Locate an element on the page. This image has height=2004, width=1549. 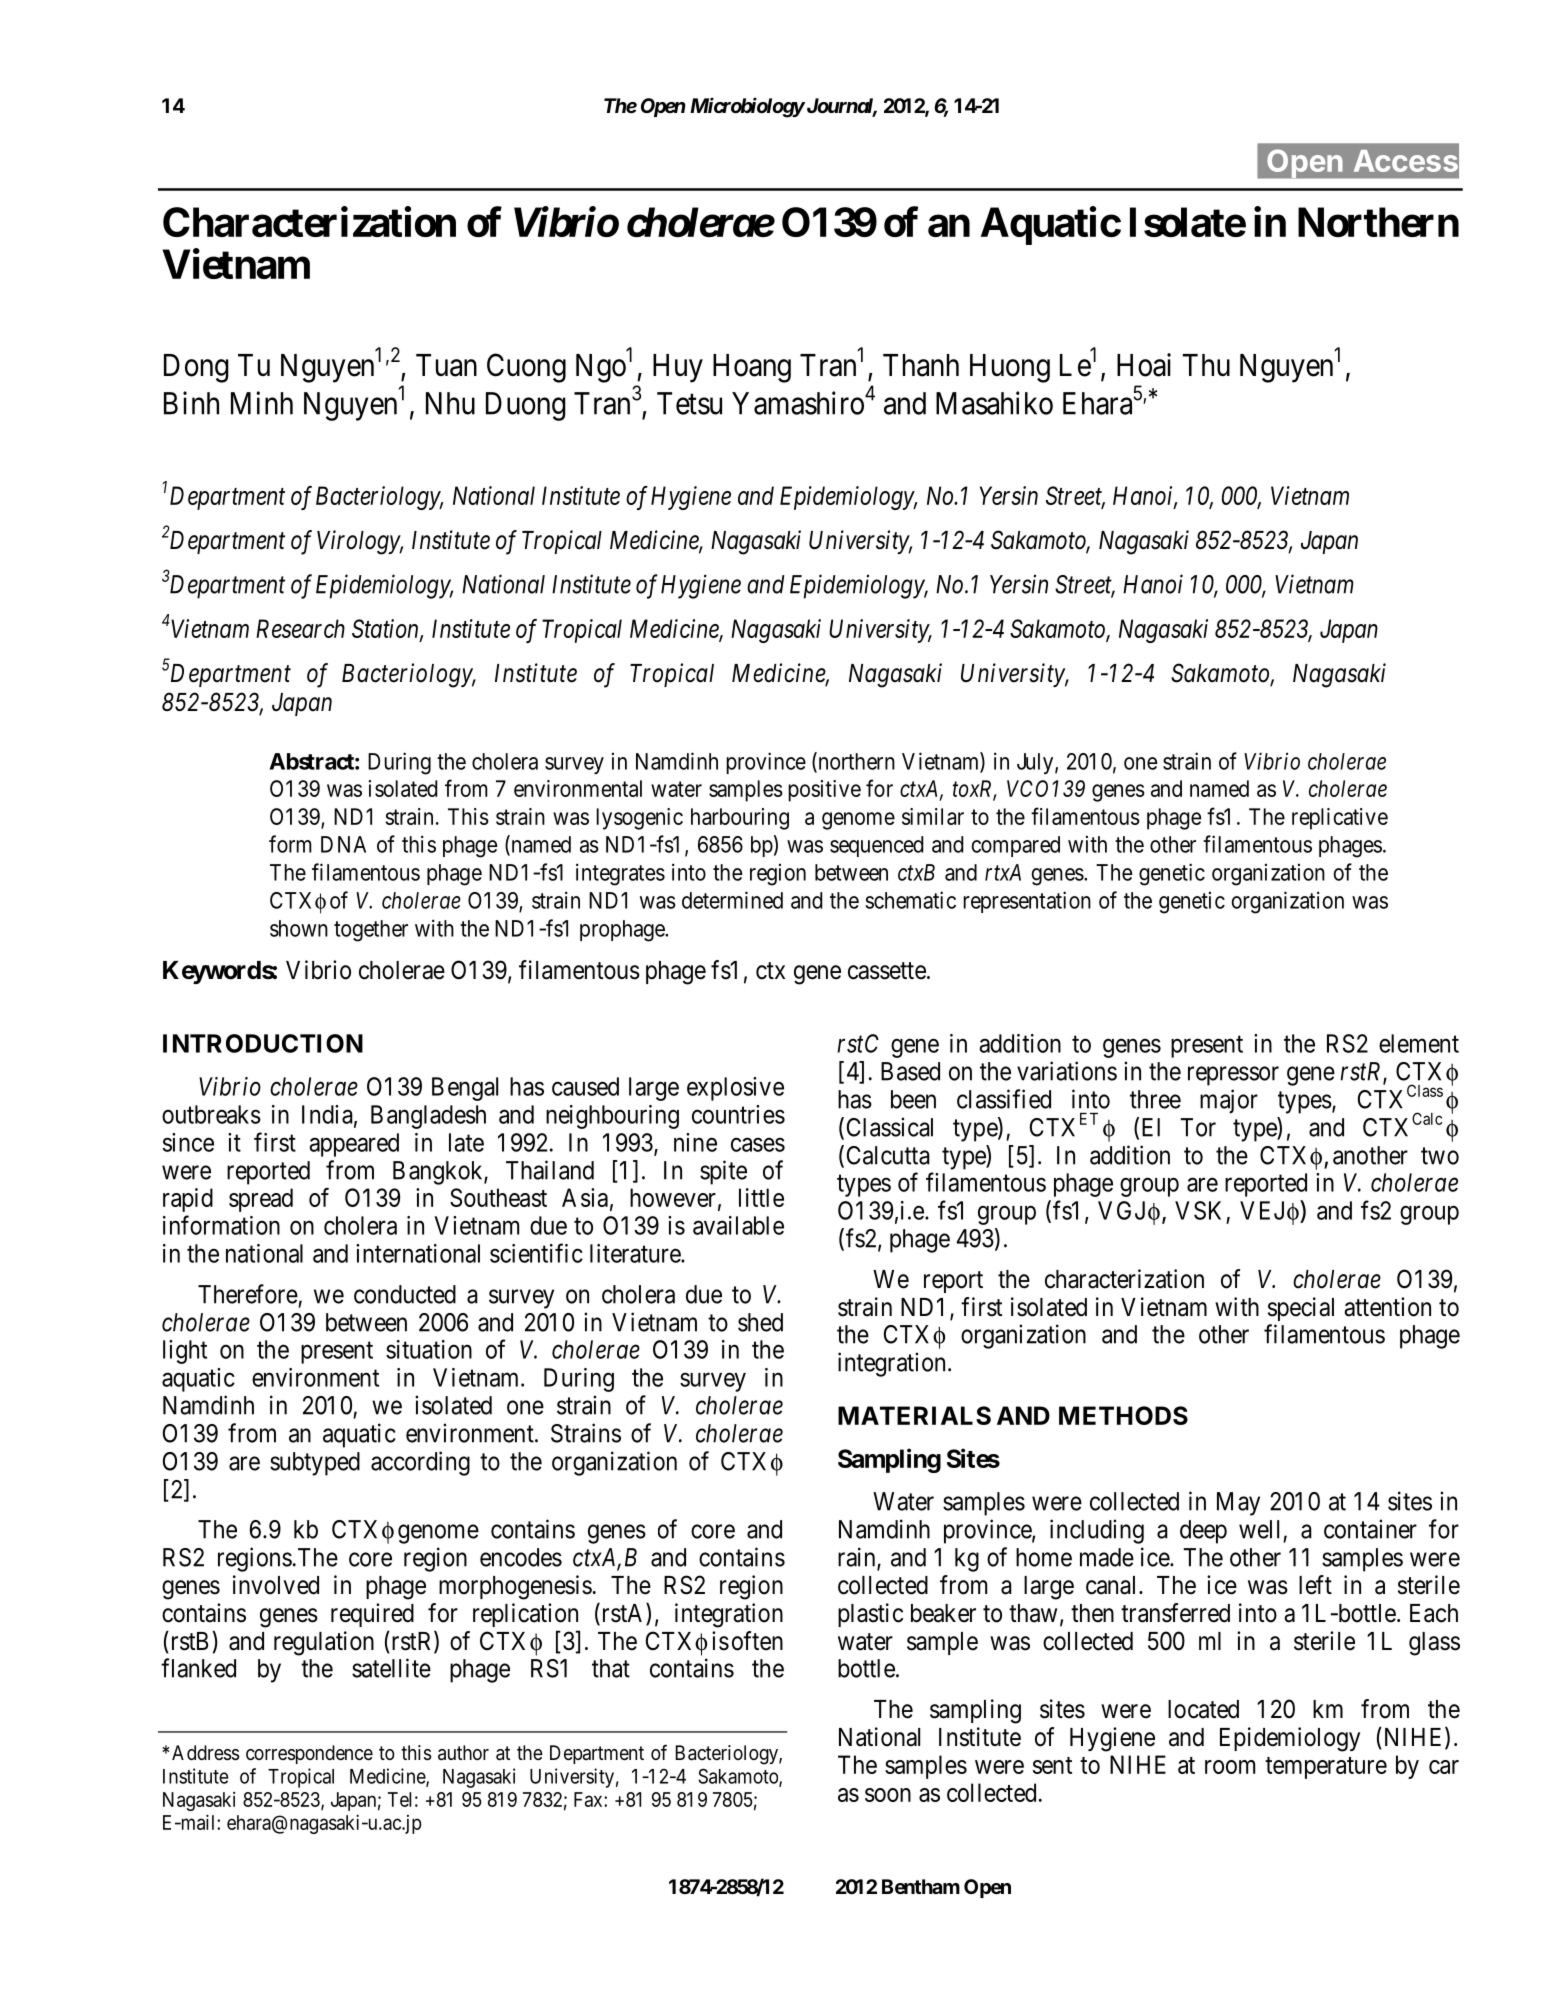
Thanh is located at coordinates (921, 365).
